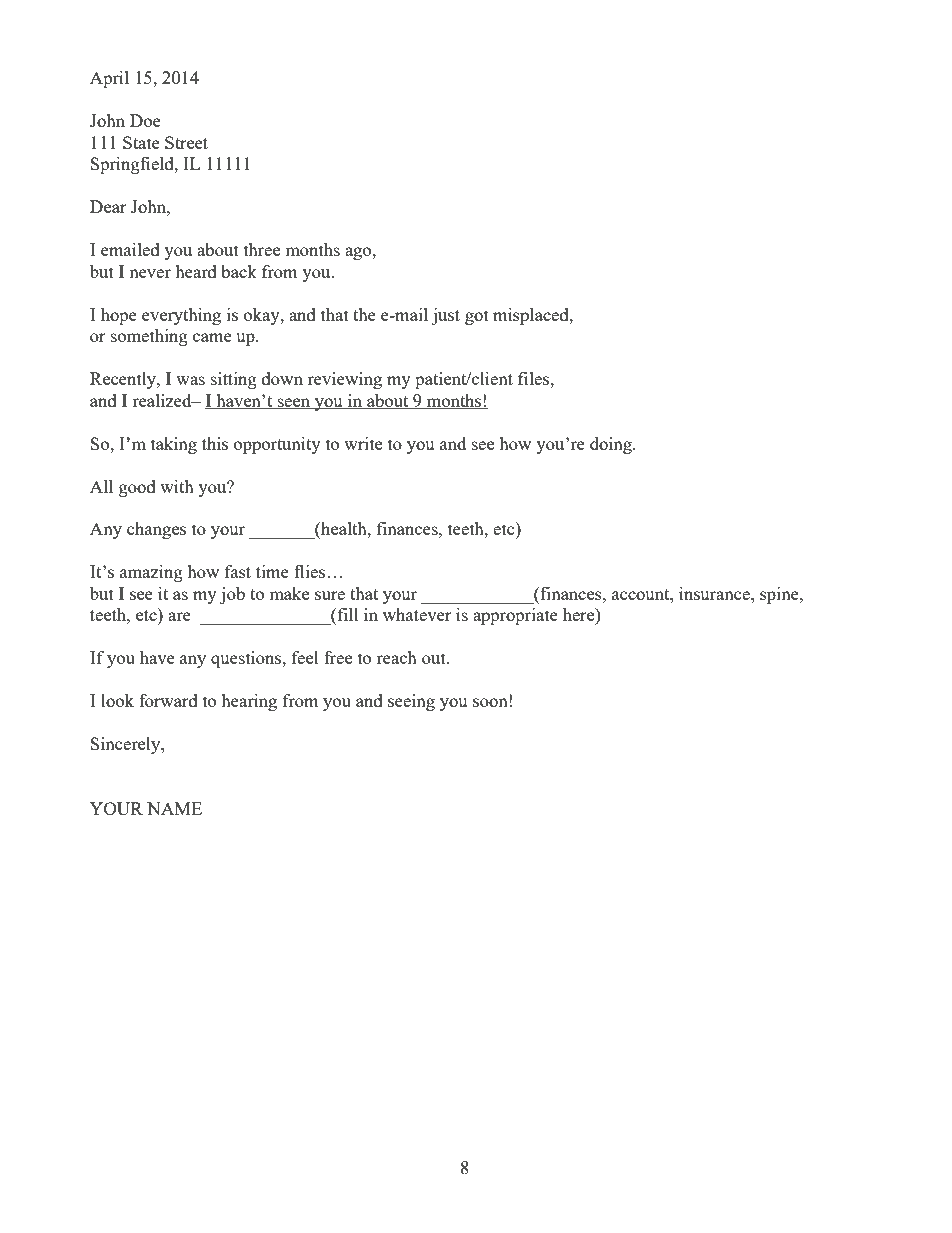  I want to click on taking, so click(174, 445).
